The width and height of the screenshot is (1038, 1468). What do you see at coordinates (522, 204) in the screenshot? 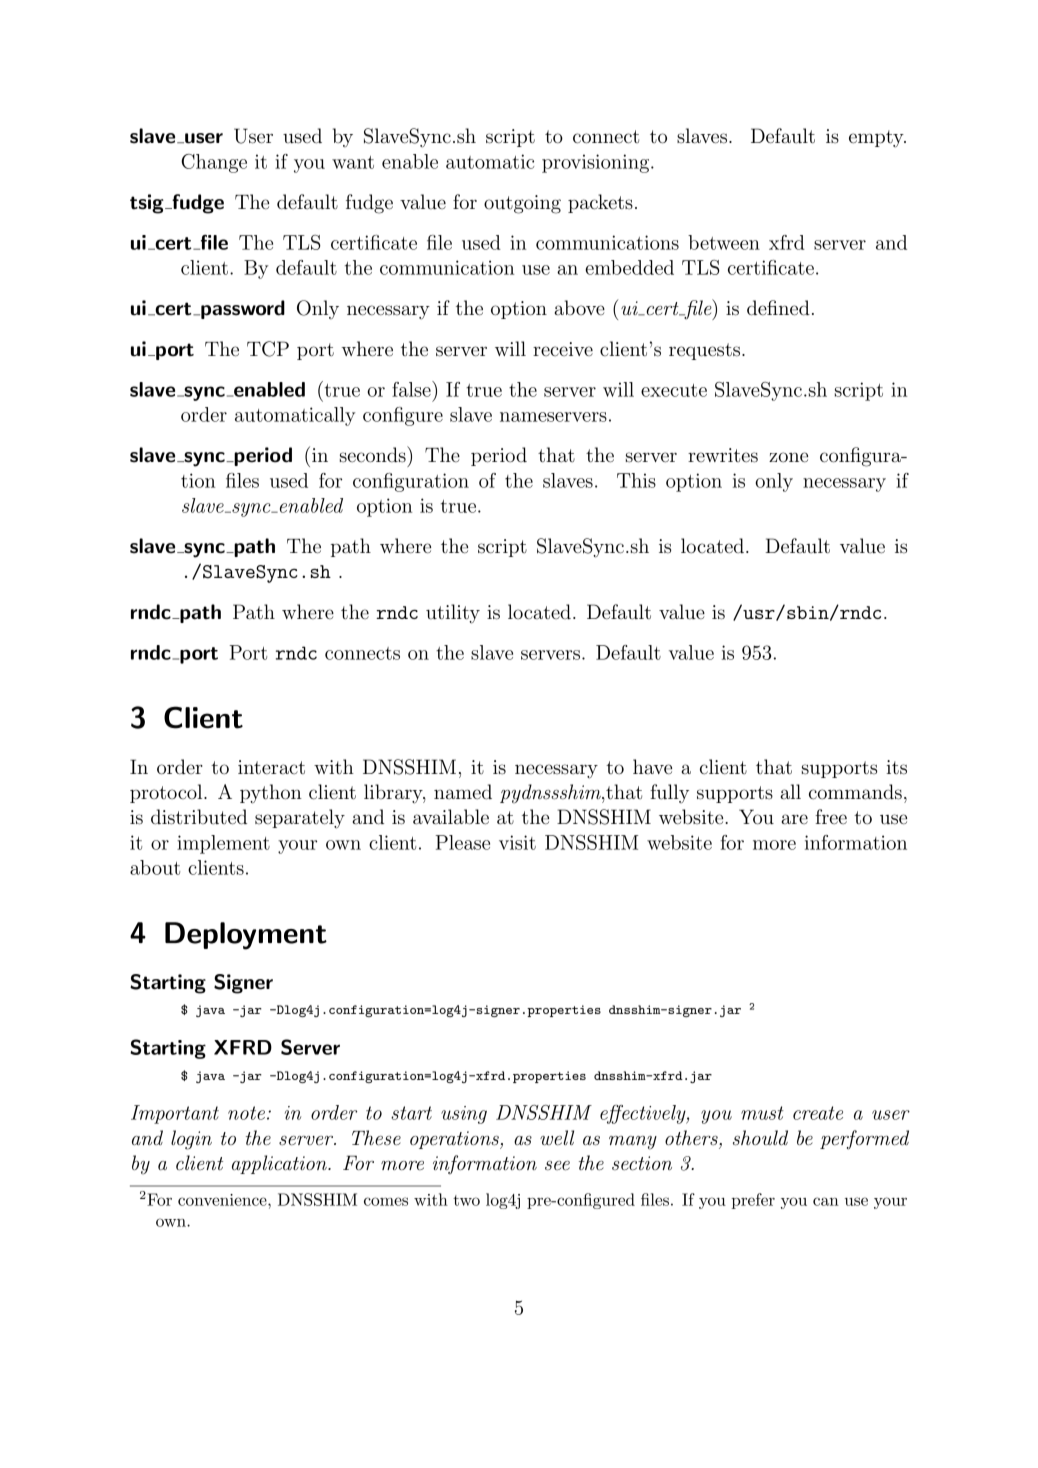
I see `outgoing` at bounding box center [522, 204].
